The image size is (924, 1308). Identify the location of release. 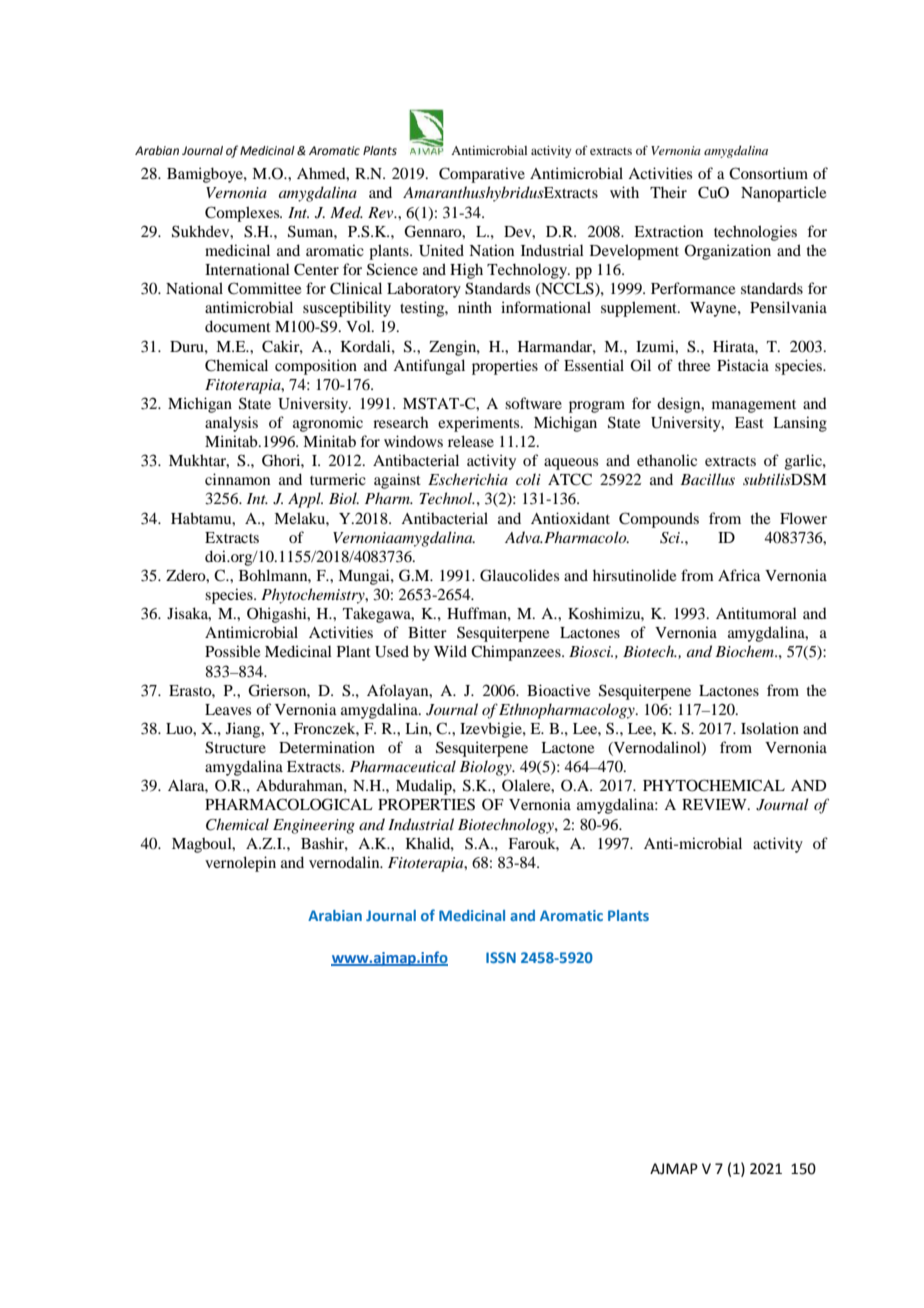
(471, 441).
